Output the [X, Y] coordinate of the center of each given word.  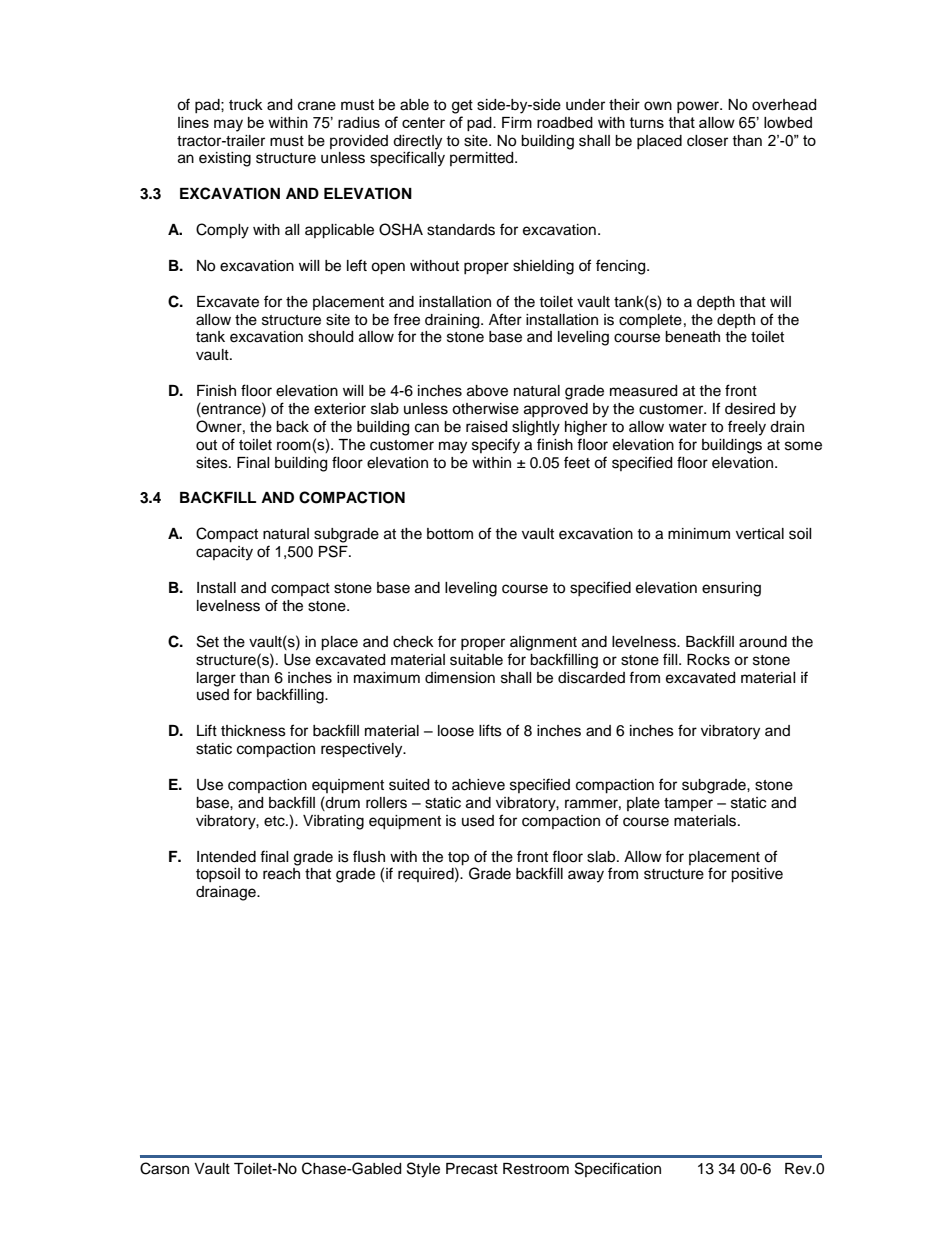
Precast [472, 1169]
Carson [164, 1168]
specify [496, 446]
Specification [618, 1169]
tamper [688, 804]
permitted [483, 159]
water [688, 427]
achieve [478, 785]
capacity [224, 553]
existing [225, 159]
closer [707, 141]
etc [275, 821]
